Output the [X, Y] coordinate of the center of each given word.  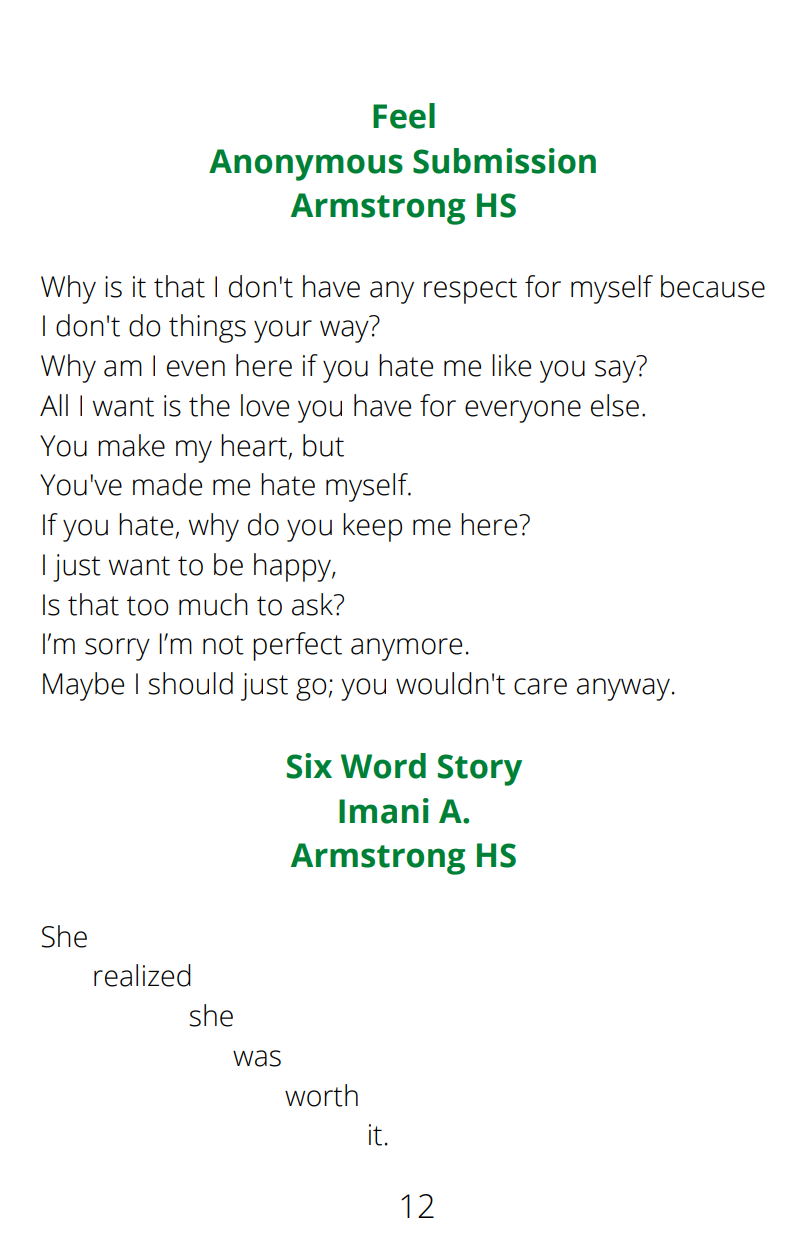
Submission [504, 161]
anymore [406, 649]
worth [321, 1095]
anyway [623, 689]
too [147, 606]
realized [142, 975]
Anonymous [306, 165]
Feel [404, 116]
